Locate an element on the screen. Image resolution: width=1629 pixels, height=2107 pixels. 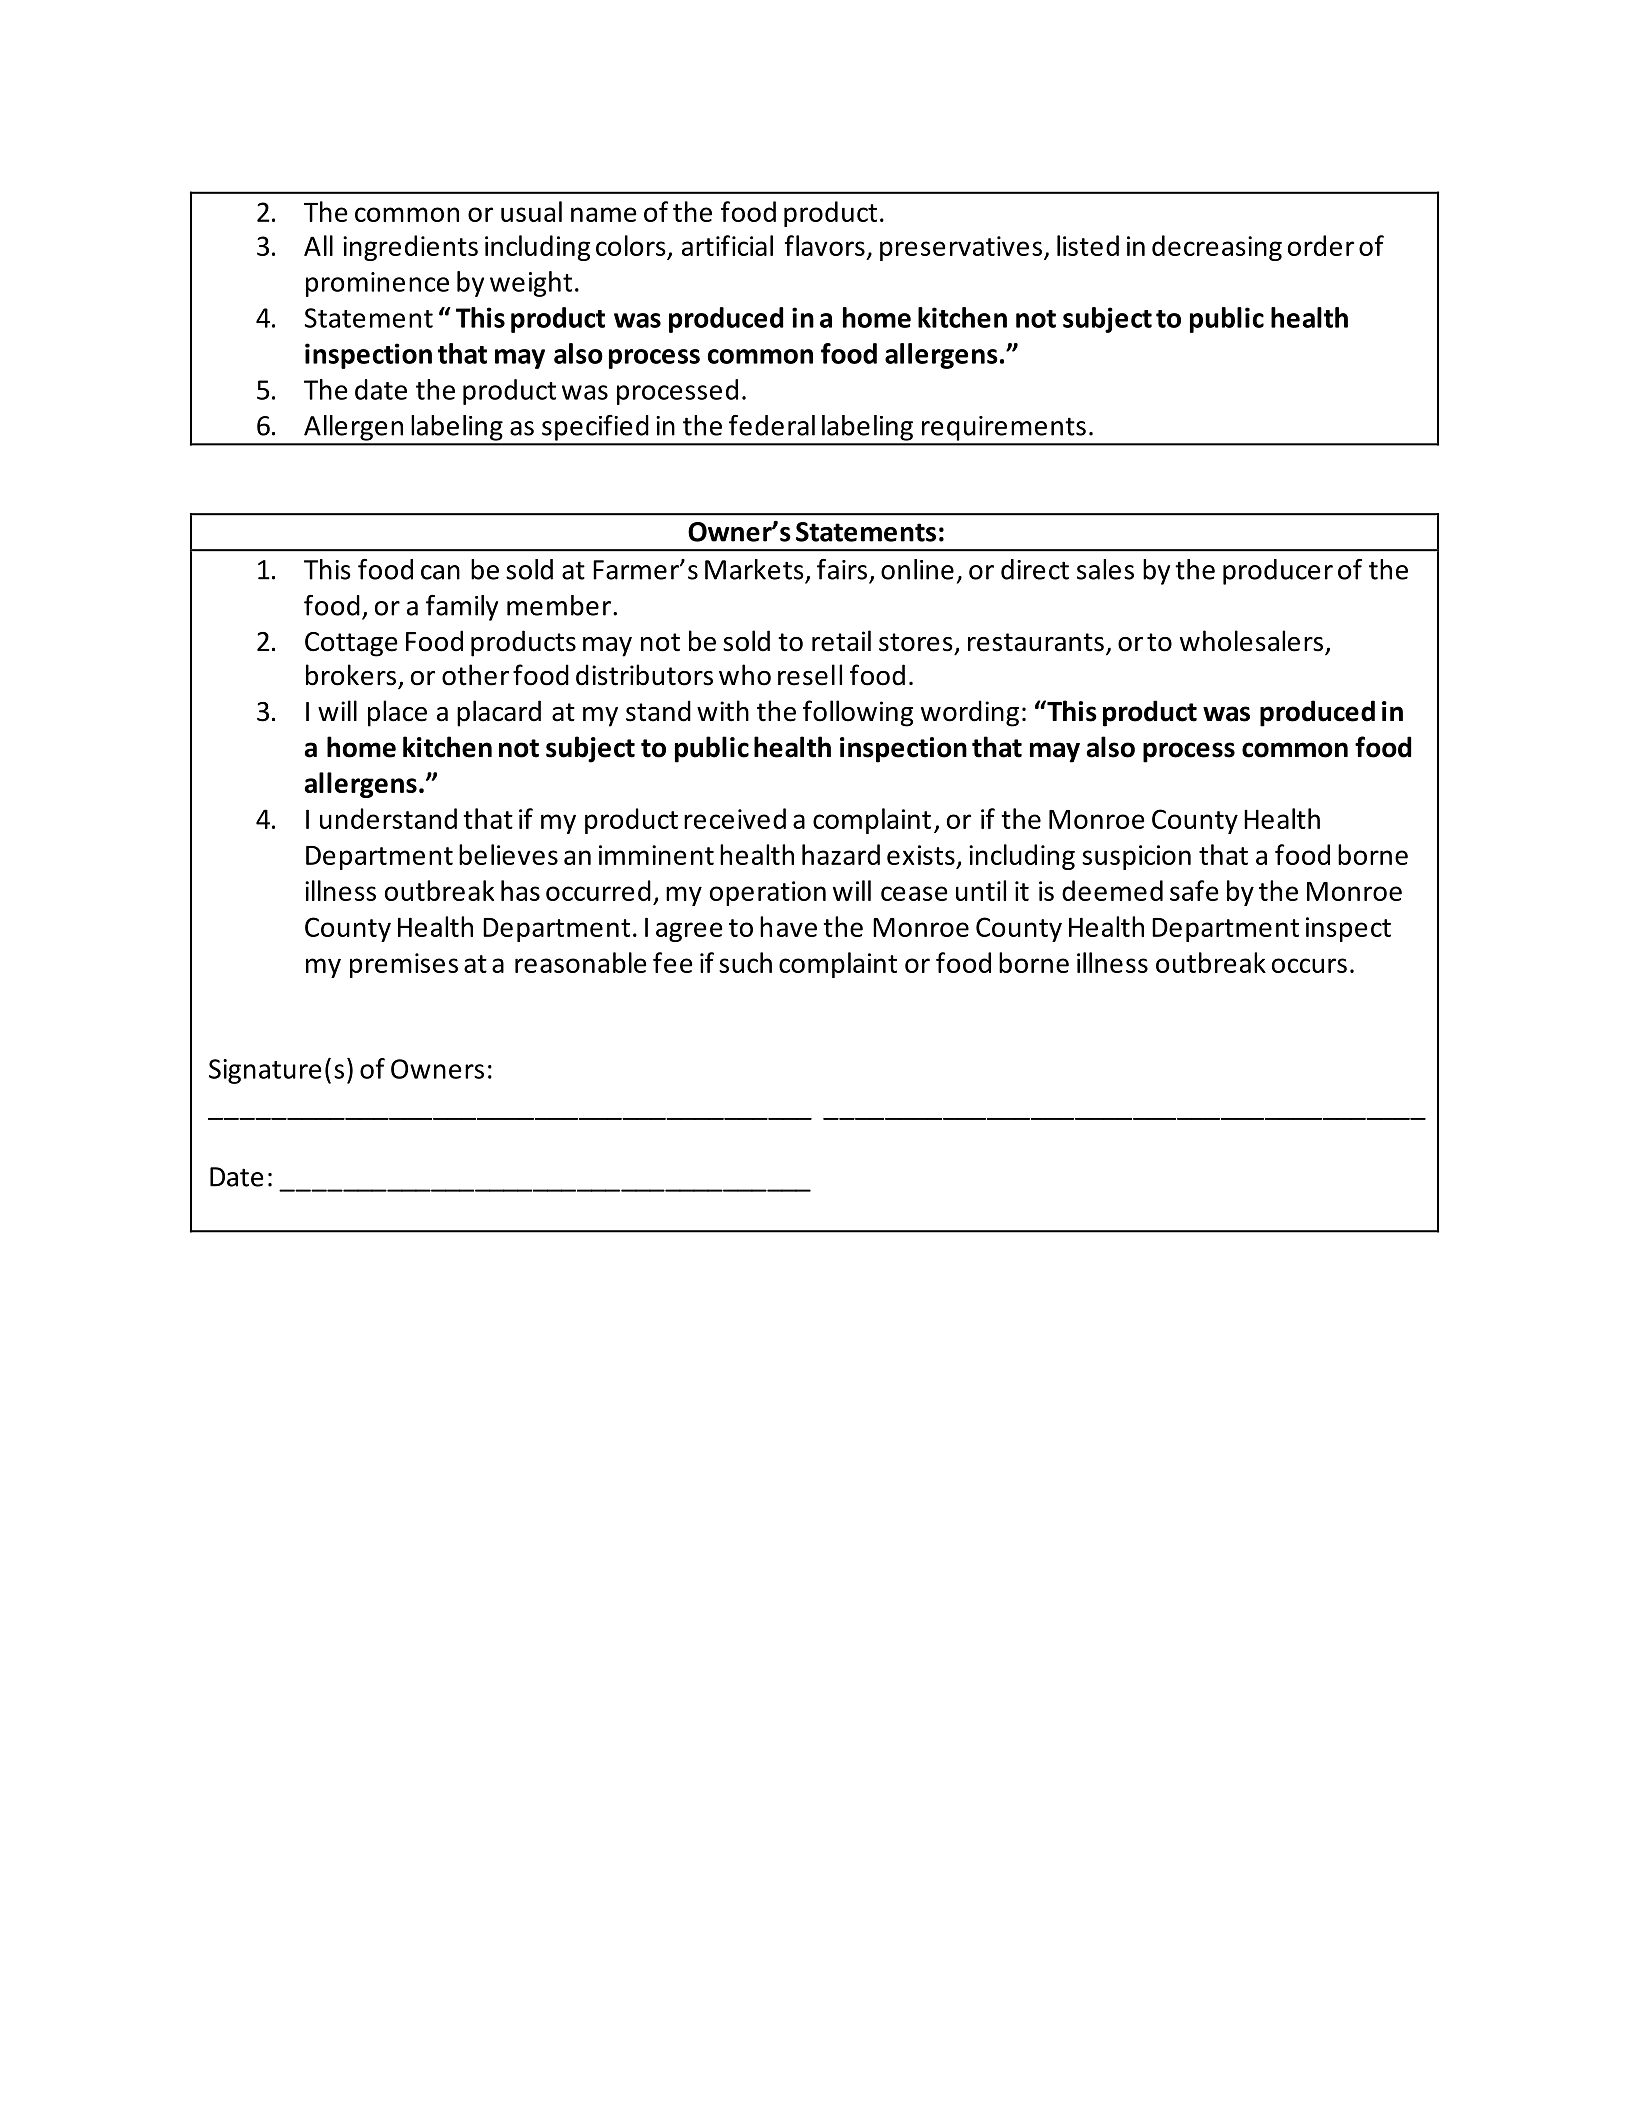
retail is located at coordinates (841, 641).
